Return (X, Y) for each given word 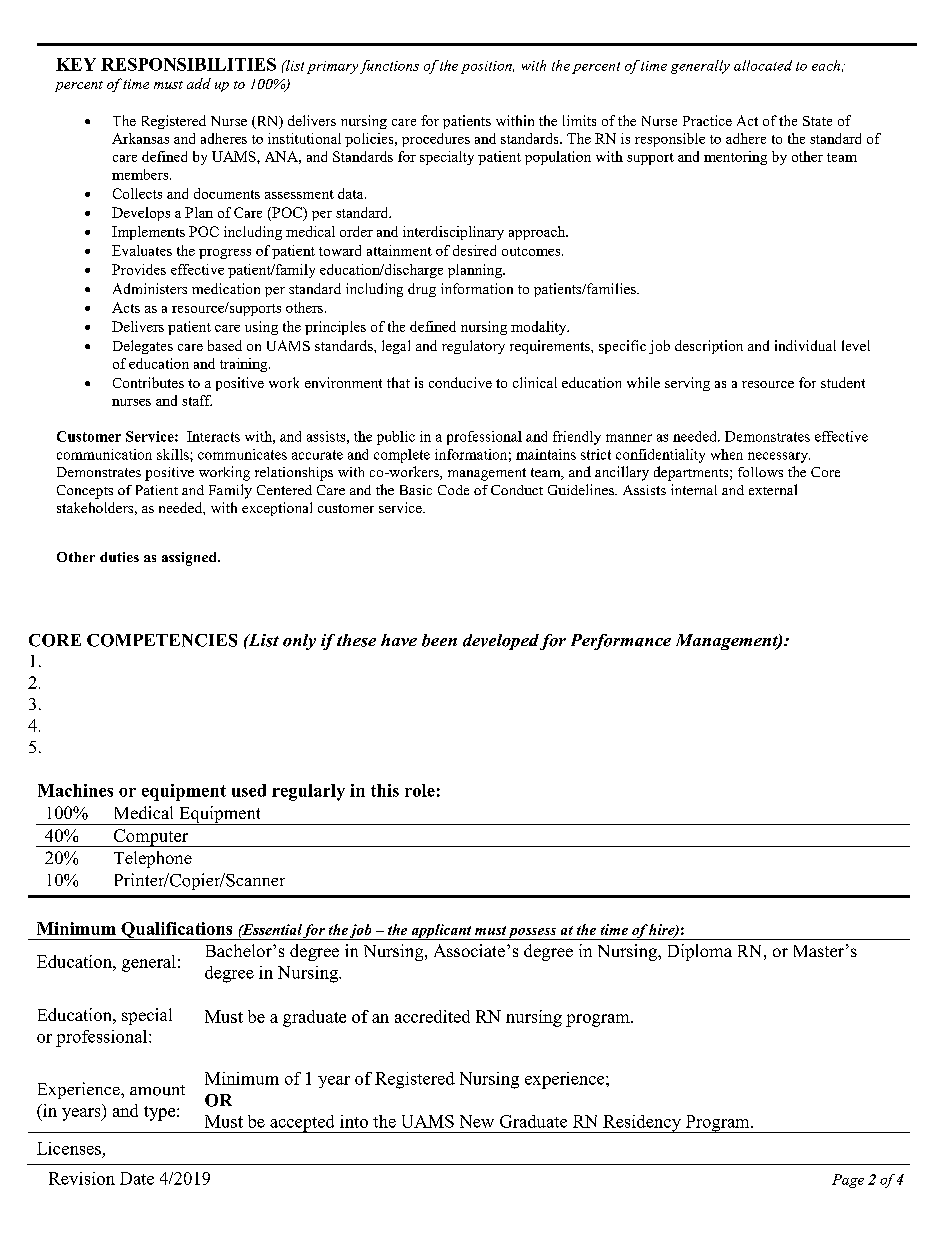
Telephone (153, 859)
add (199, 83)
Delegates (143, 347)
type (161, 1113)
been (439, 640)
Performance (621, 642)
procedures (436, 140)
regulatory (473, 347)
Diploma (700, 952)
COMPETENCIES (162, 640)
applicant (441, 932)
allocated (763, 65)
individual (805, 345)
